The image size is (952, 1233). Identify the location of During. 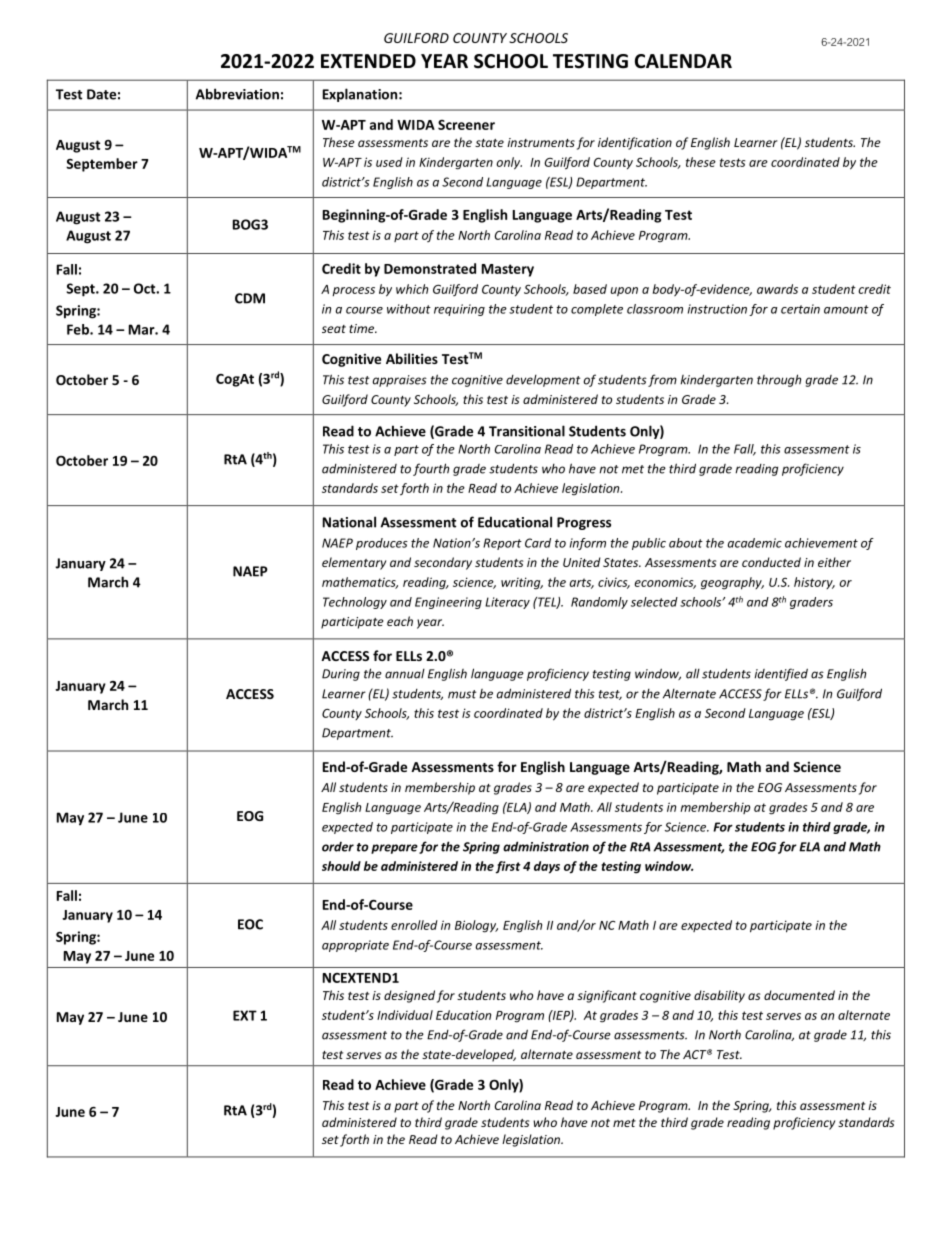
(341, 675).
